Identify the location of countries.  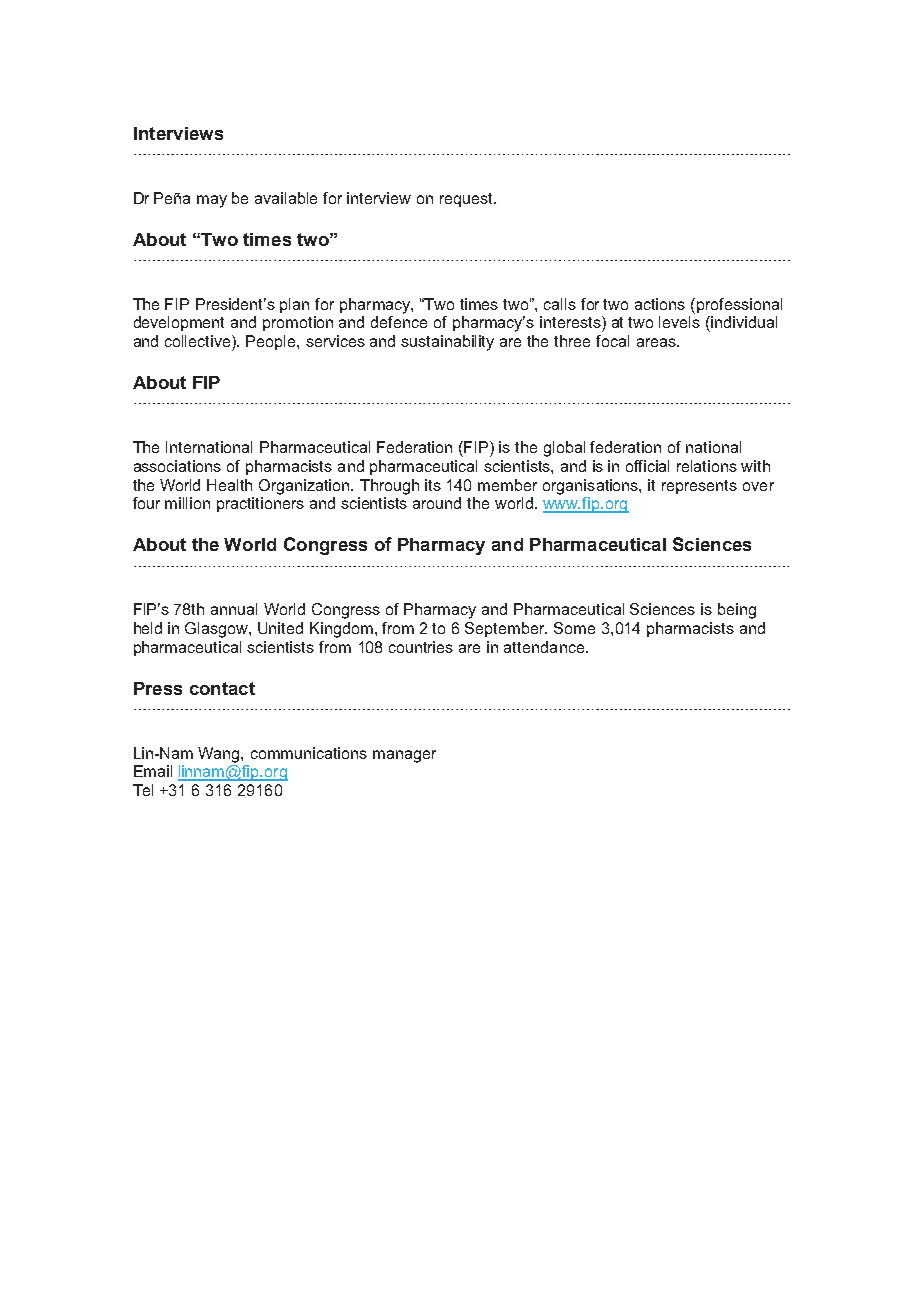
(421, 647).
